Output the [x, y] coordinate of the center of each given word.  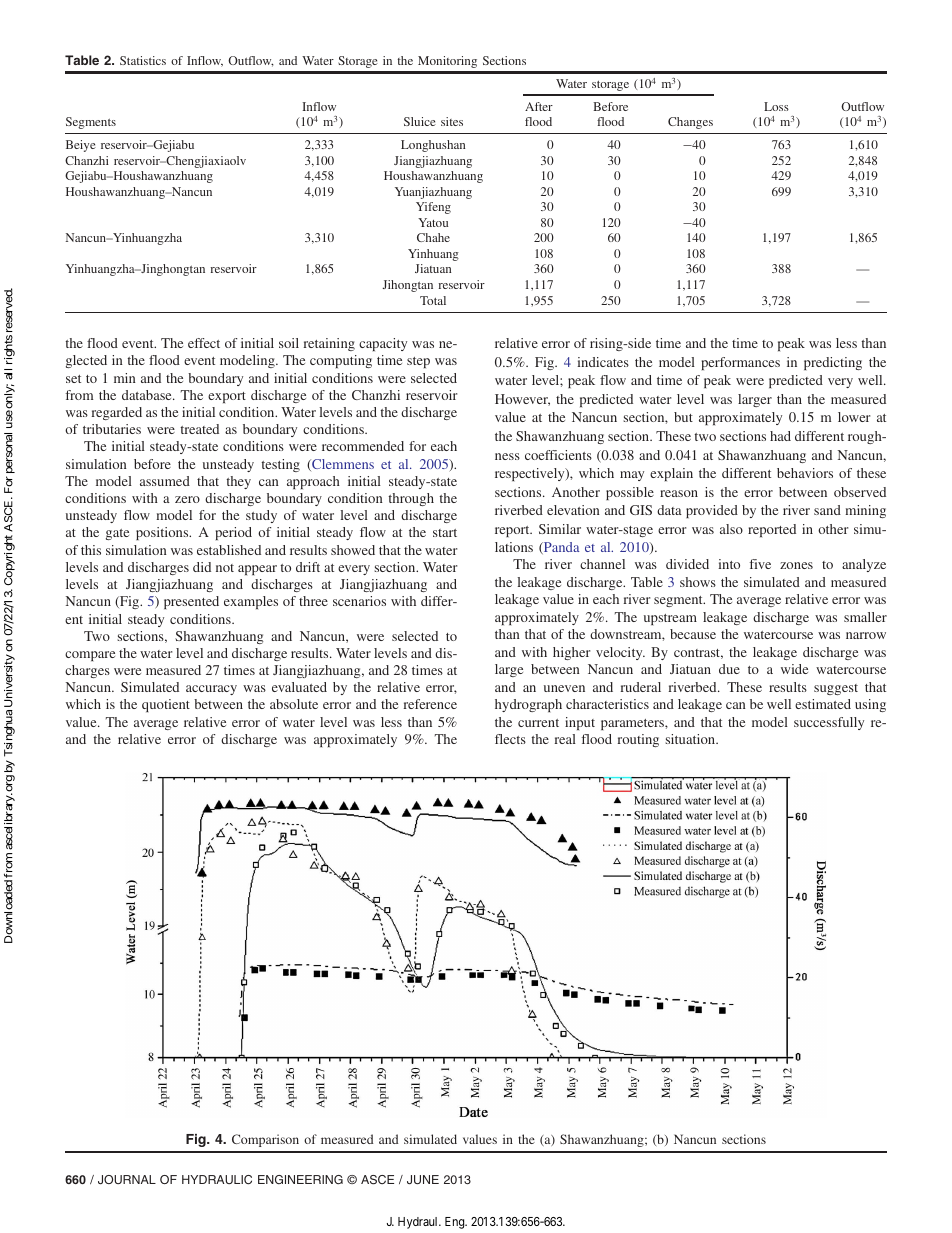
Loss [776, 106]
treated [199, 429]
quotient [166, 705]
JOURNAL [127, 1179]
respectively [531, 474]
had [780, 436]
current [538, 723]
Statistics [143, 60]
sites [452, 121]
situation [691, 739]
